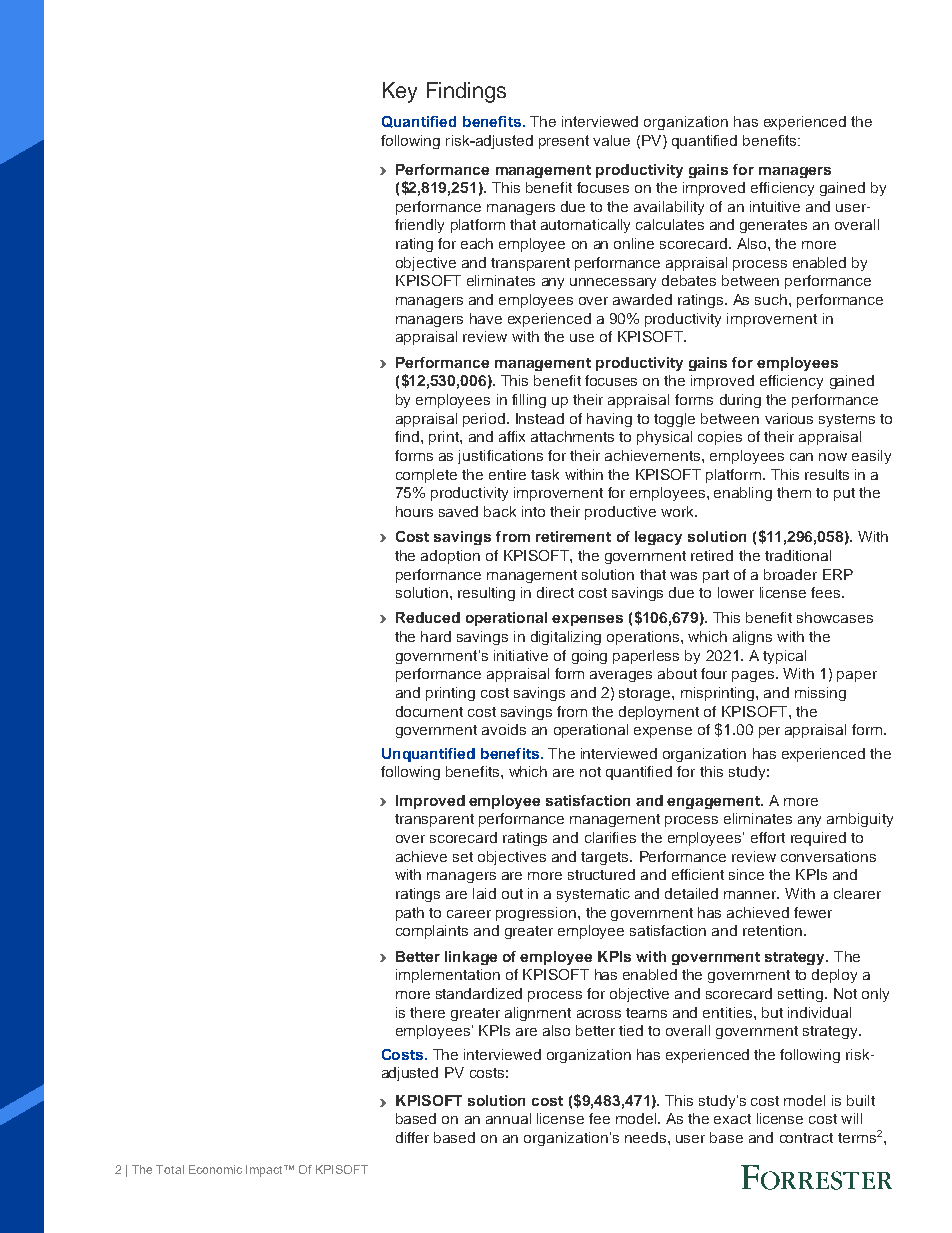 The image size is (952, 1233). I want to click on present, so click(564, 142).
